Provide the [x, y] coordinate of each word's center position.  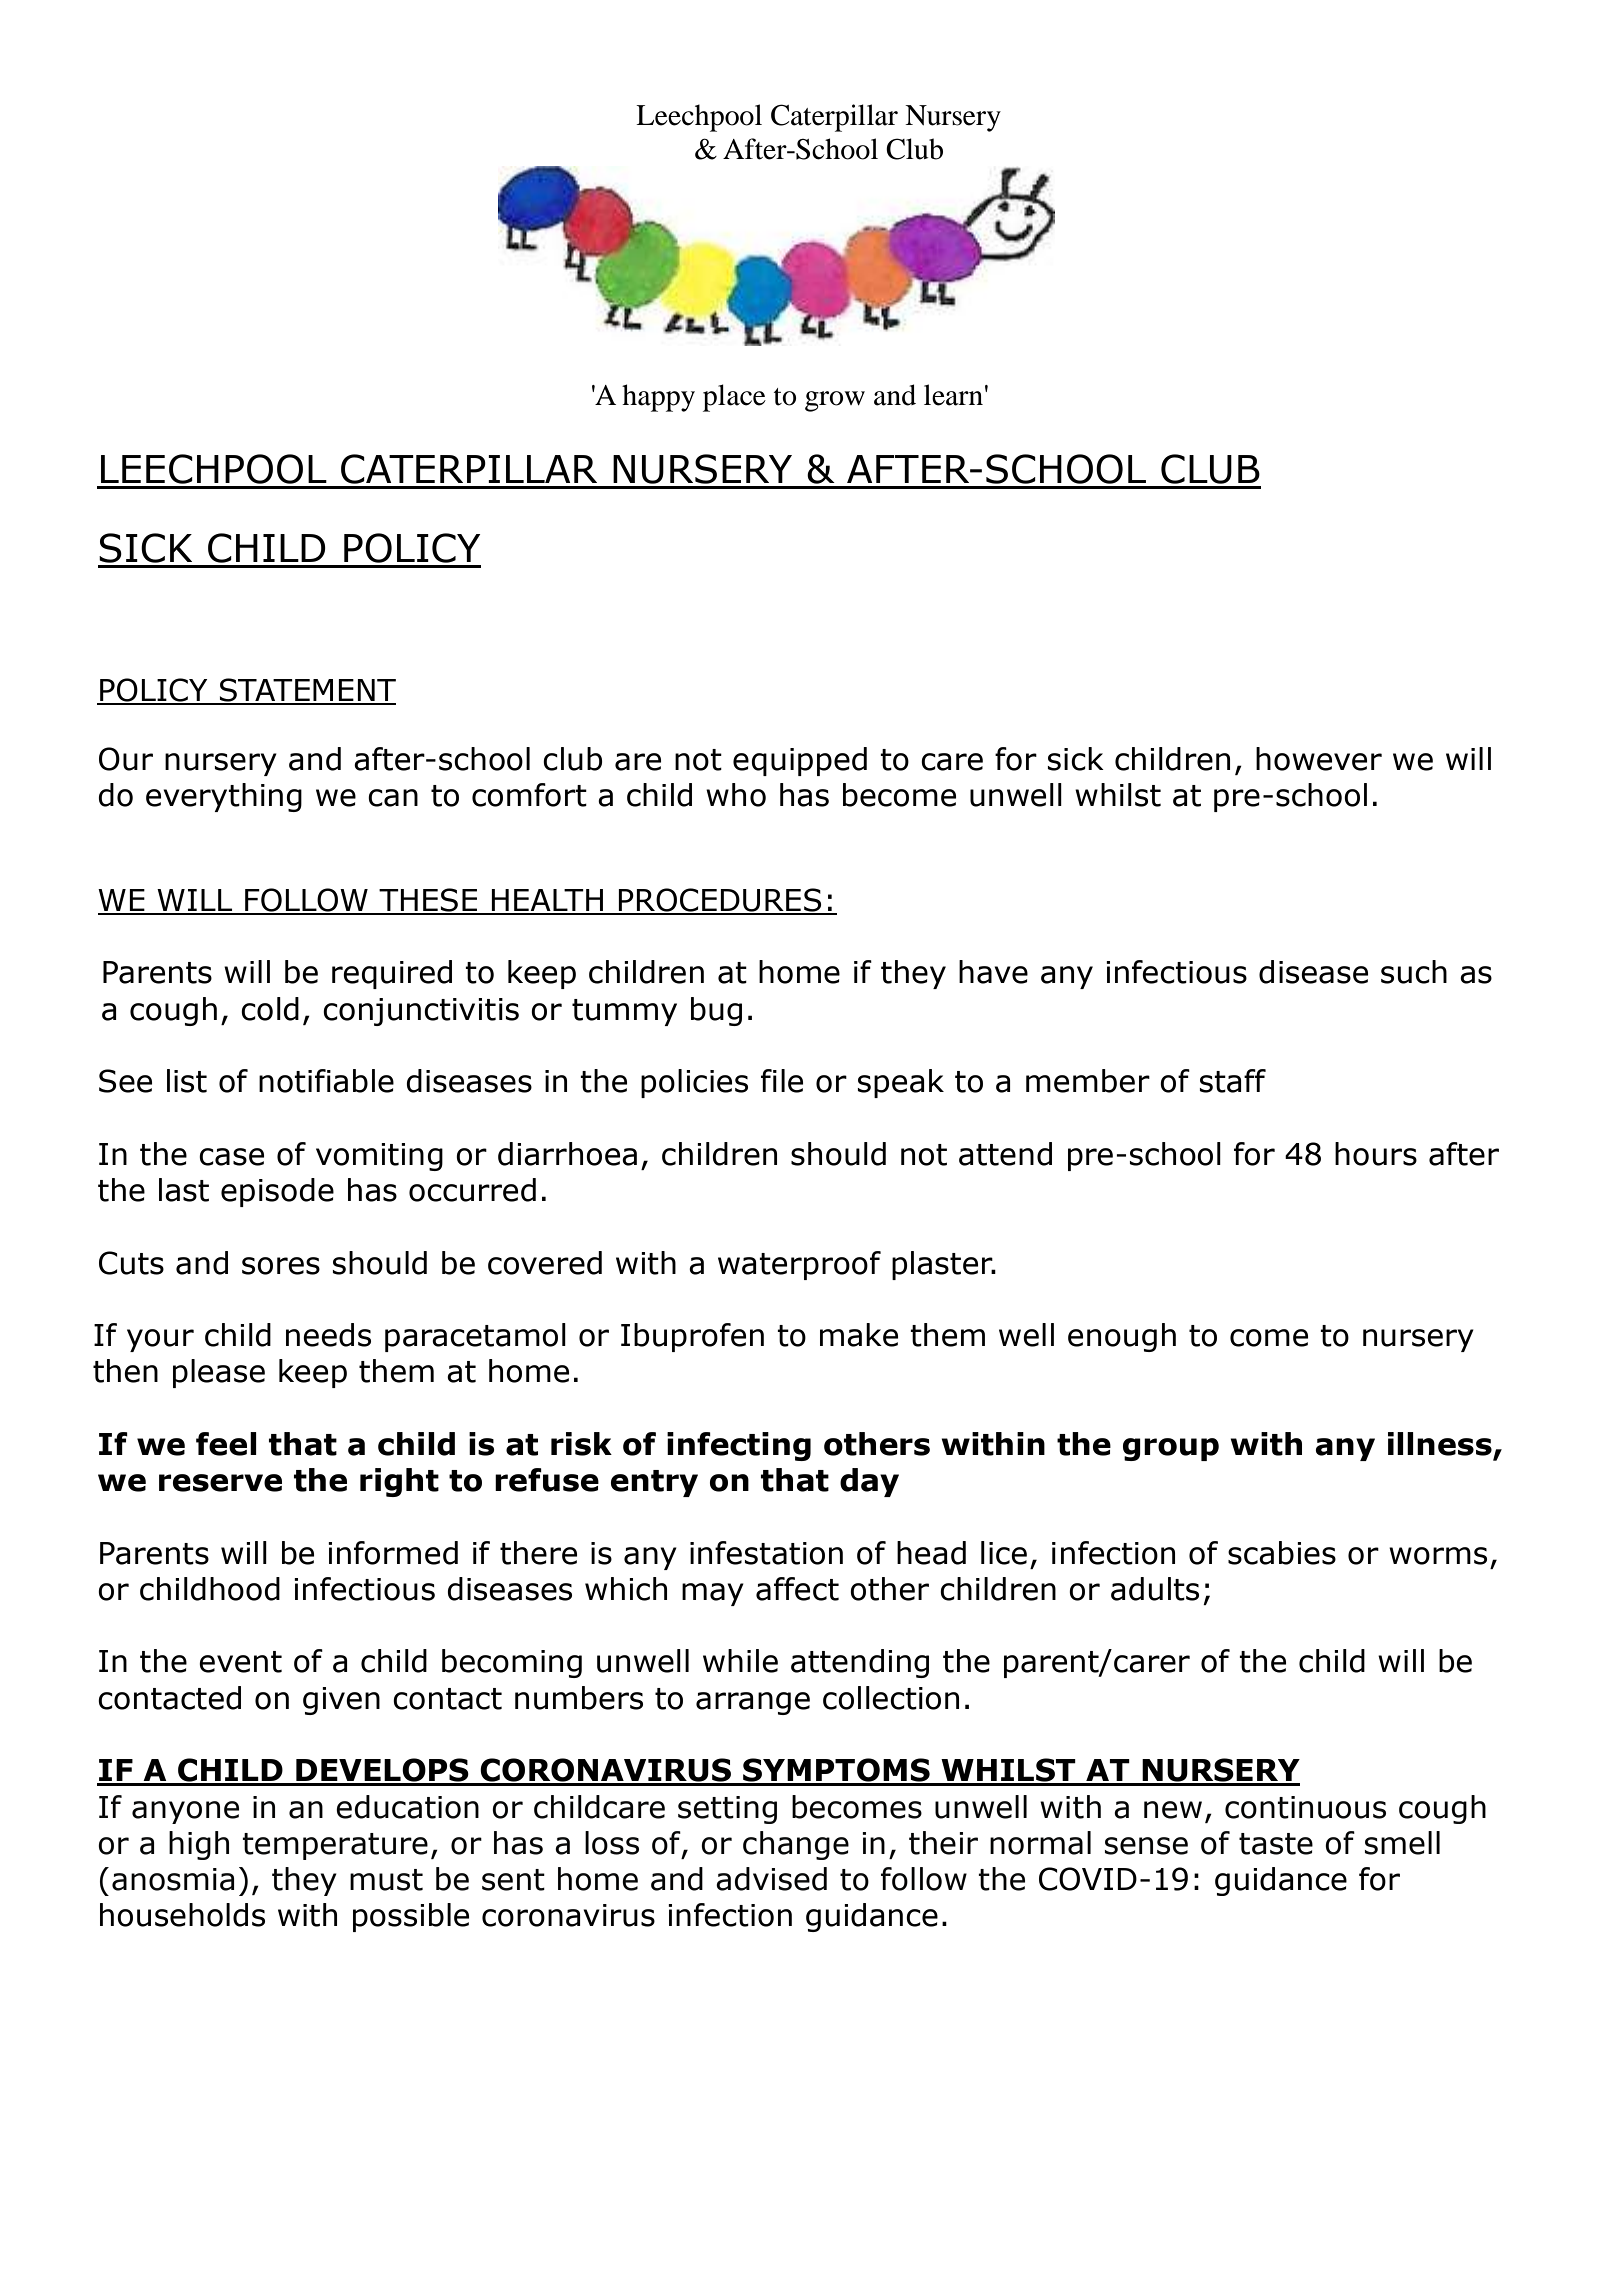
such [1414, 972]
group [1171, 1449]
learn [953, 395]
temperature [335, 1846]
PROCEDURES [720, 901]
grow [835, 401]
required [392, 974]
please [219, 1373]
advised [771, 1879]
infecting [739, 1446]
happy [658, 398]
